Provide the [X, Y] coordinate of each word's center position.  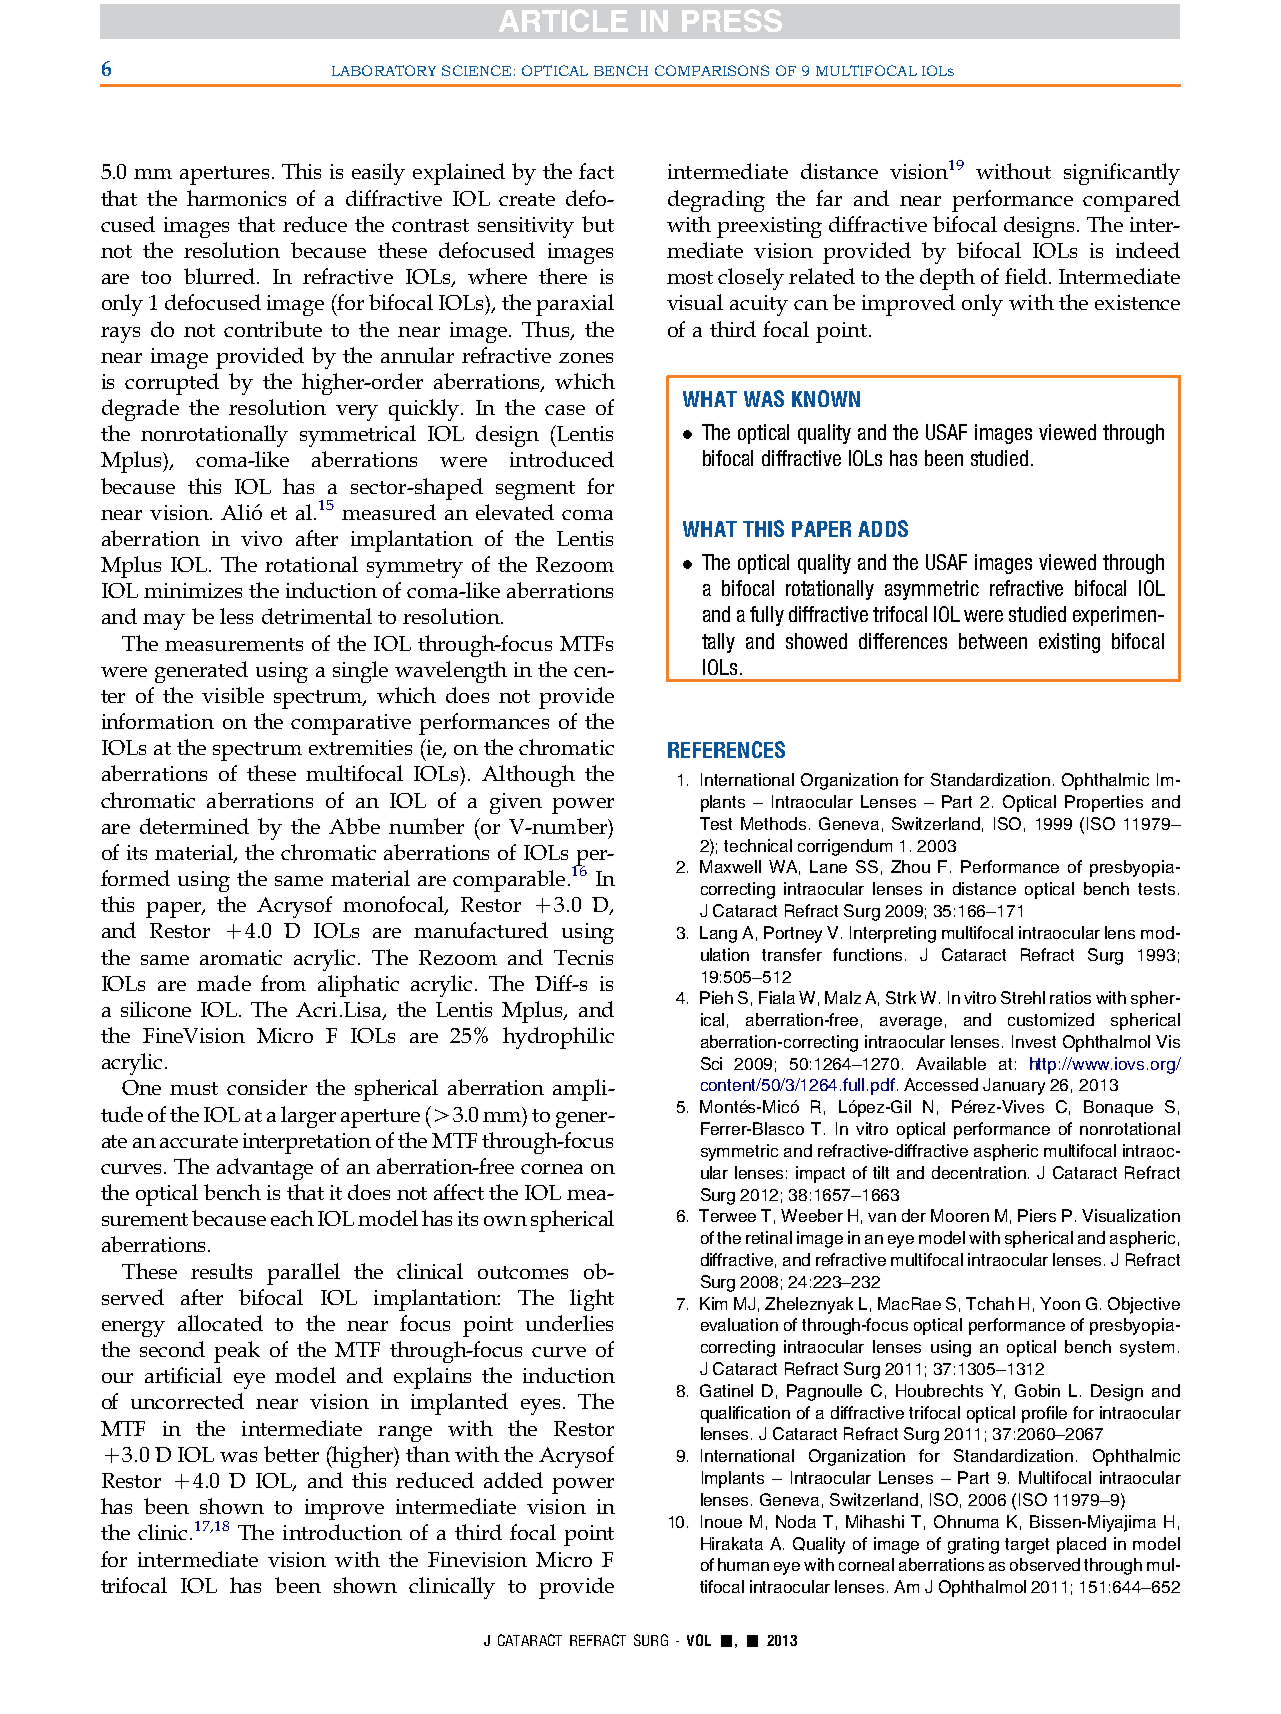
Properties [1104, 803]
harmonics [236, 198]
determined [194, 826]
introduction [342, 1532]
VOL [699, 1640]
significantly [1122, 174]
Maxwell [730, 866]
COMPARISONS [712, 70]
